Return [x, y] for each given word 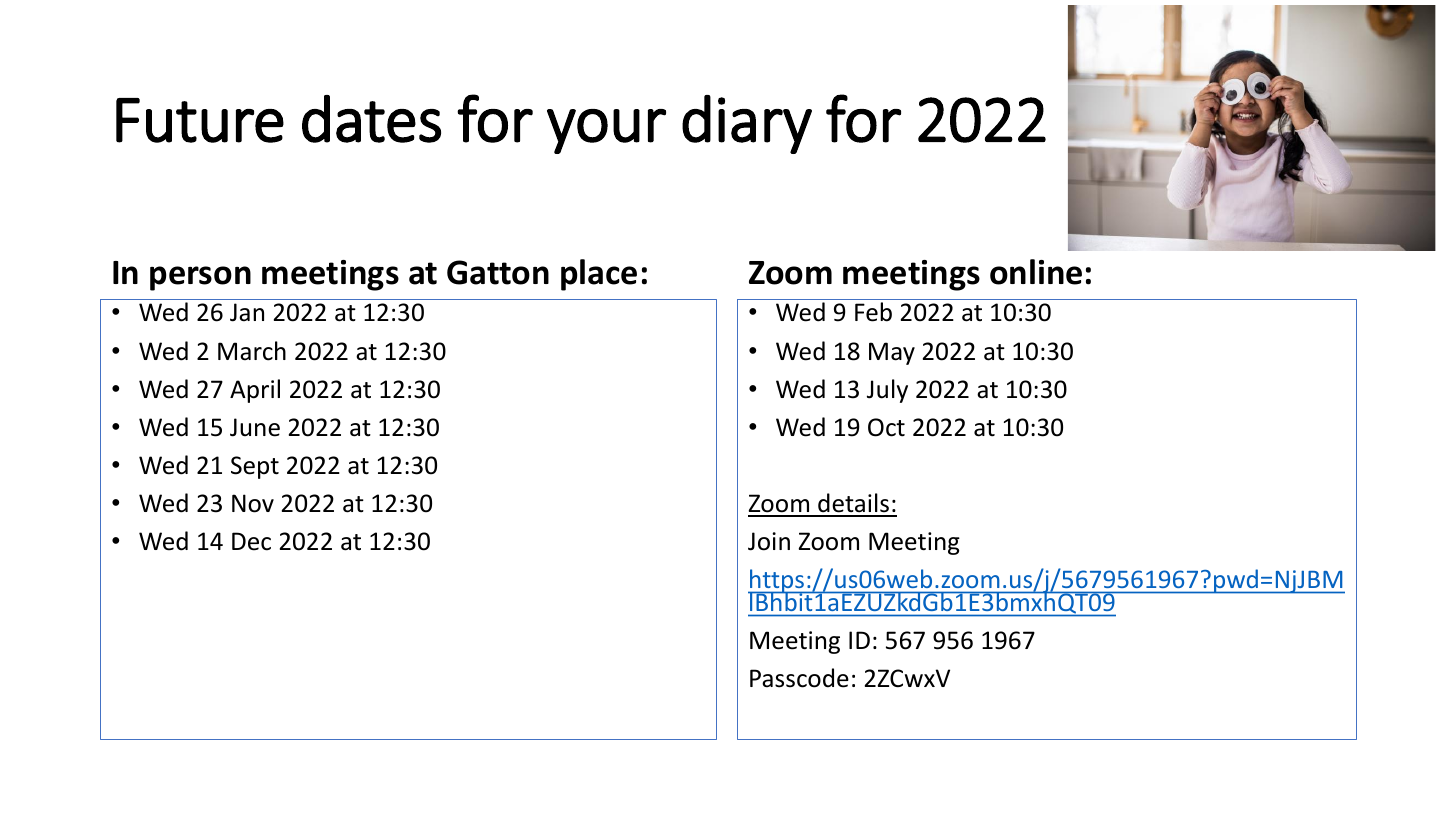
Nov [253, 503]
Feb [873, 312]
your [606, 131]
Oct [886, 427]
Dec [251, 541]
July [887, 391]
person [200, 278]
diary [747, 124]
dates [371, 119]
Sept [255, 467]
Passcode [799, 678]
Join [769, 541]
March [252, 351]
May [892, 353]
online [1036, 272]
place [599, 275]
